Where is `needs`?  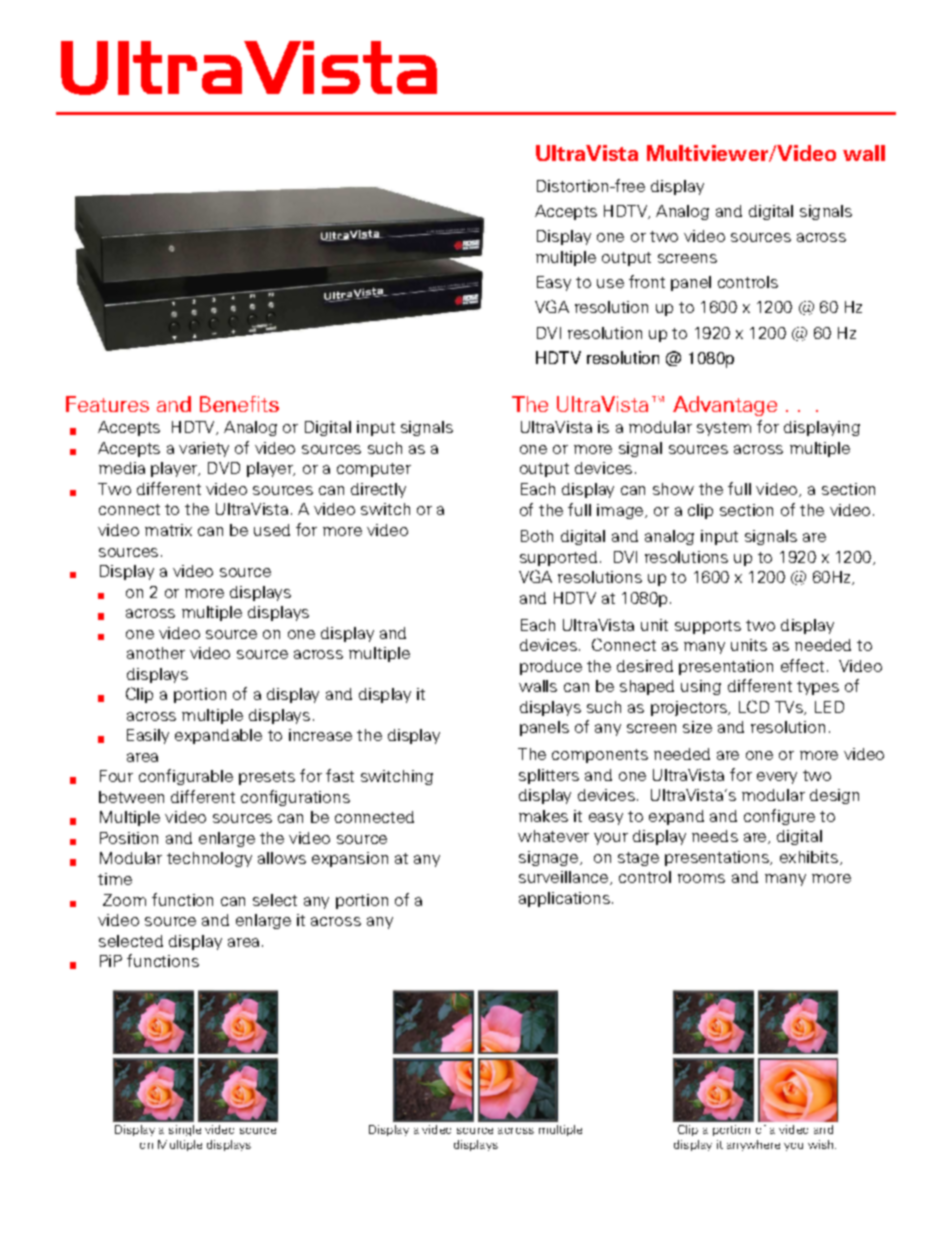 needs is located at coordinates (715, 836).
